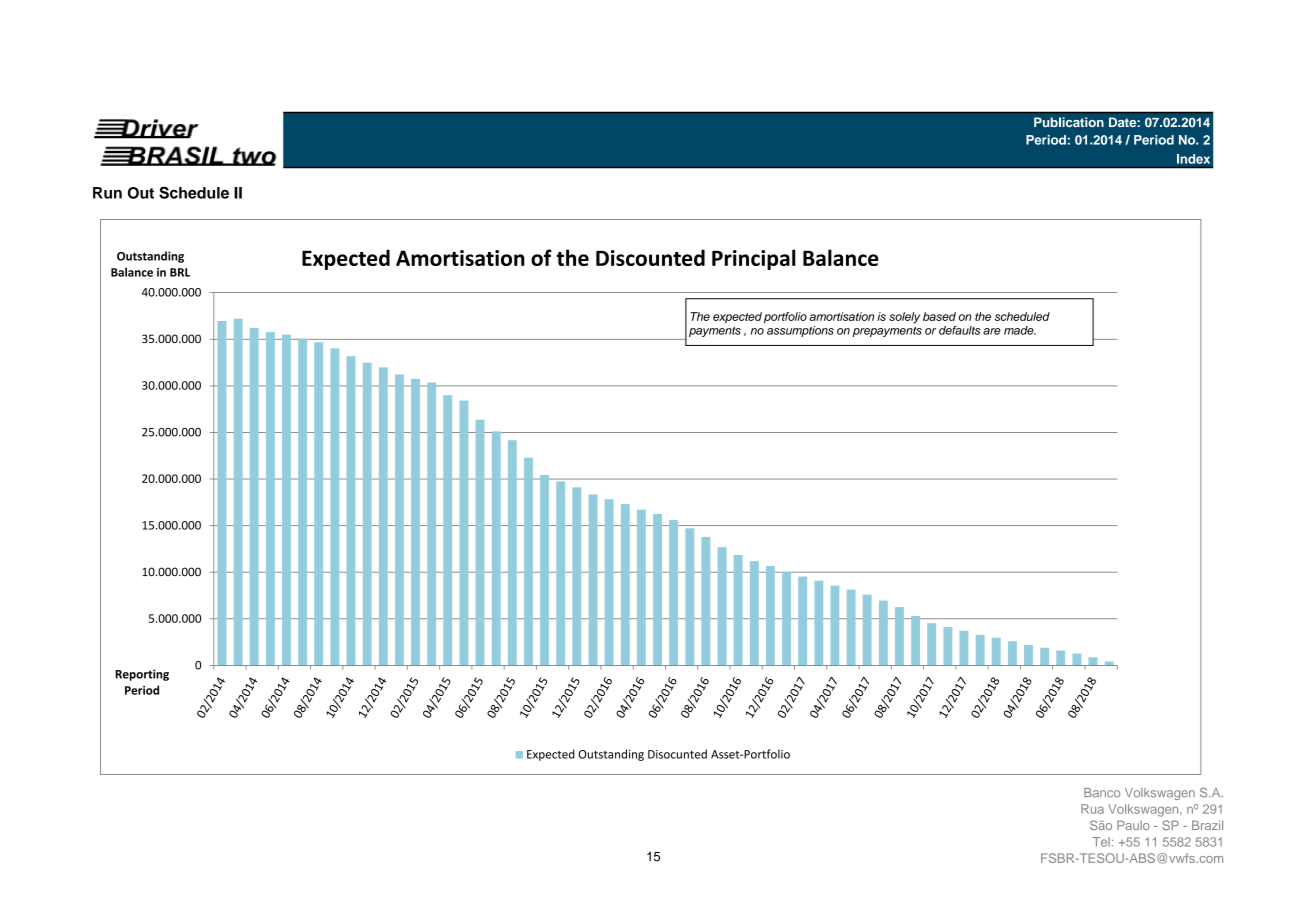 The height and width of the screenshot is (924, 1308). Describe the element at coordinates (1092, 809) in the screenshot. I see `Rua` at that location.
